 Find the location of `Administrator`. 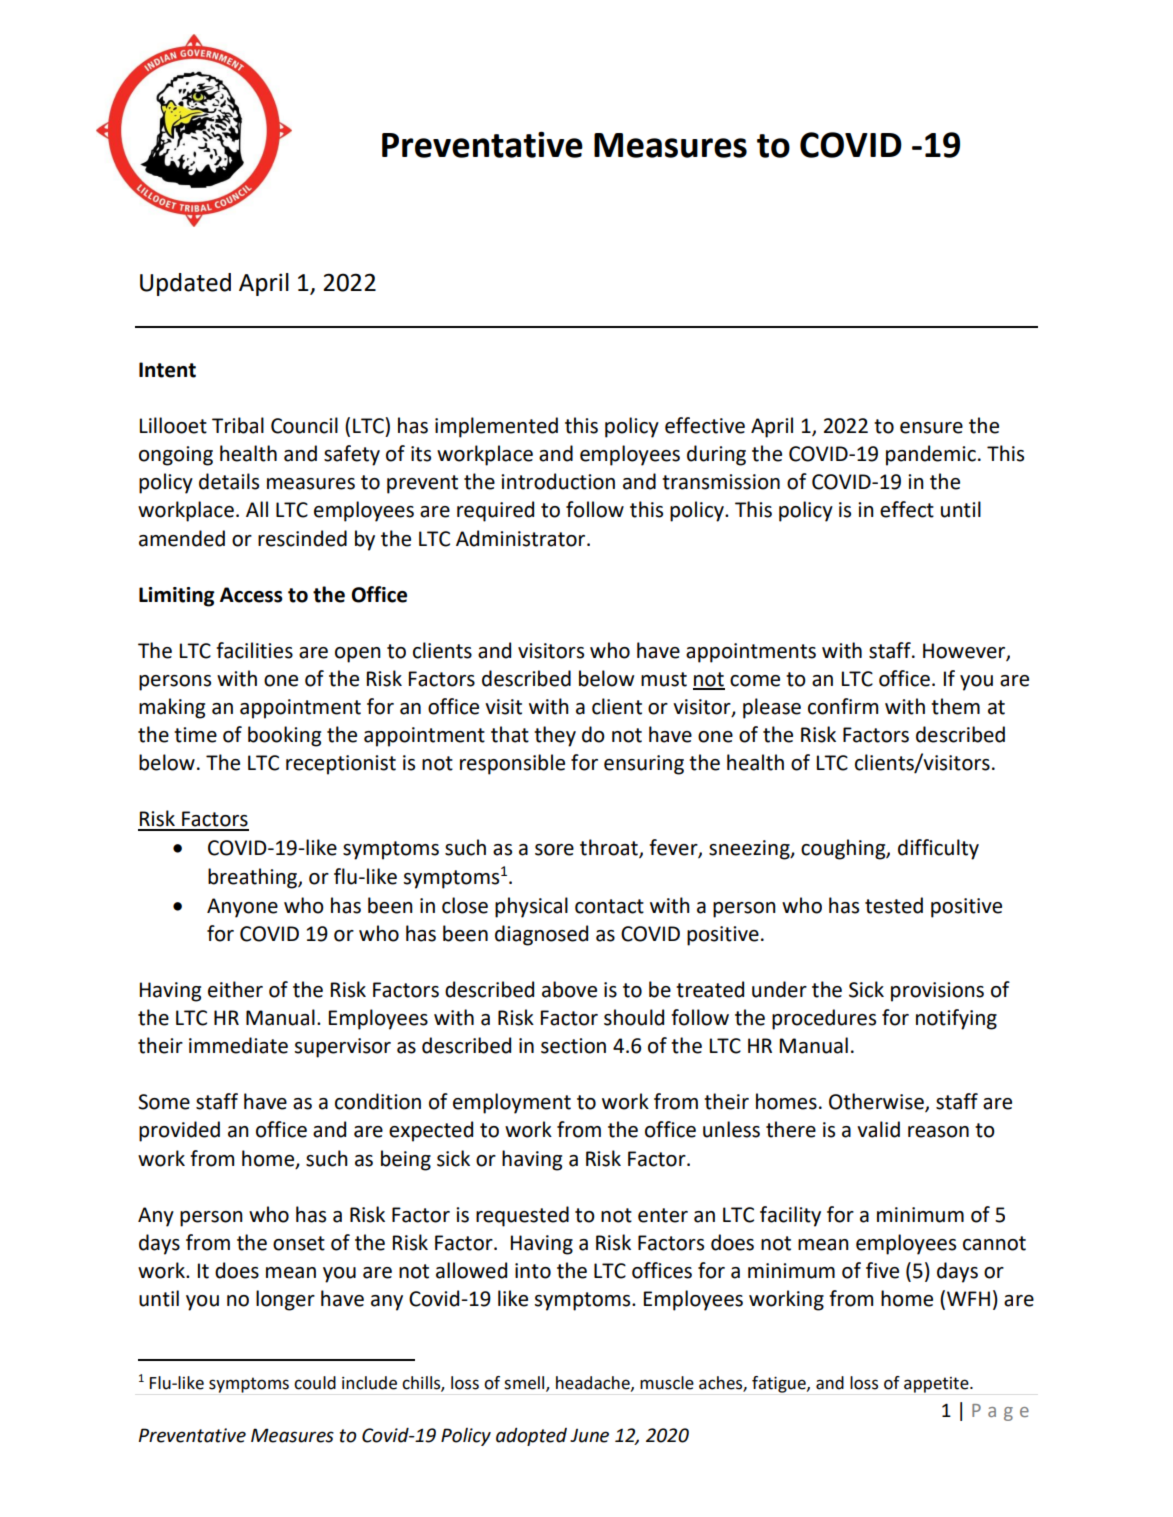

Administrator is located at coordinates (522, 538).
